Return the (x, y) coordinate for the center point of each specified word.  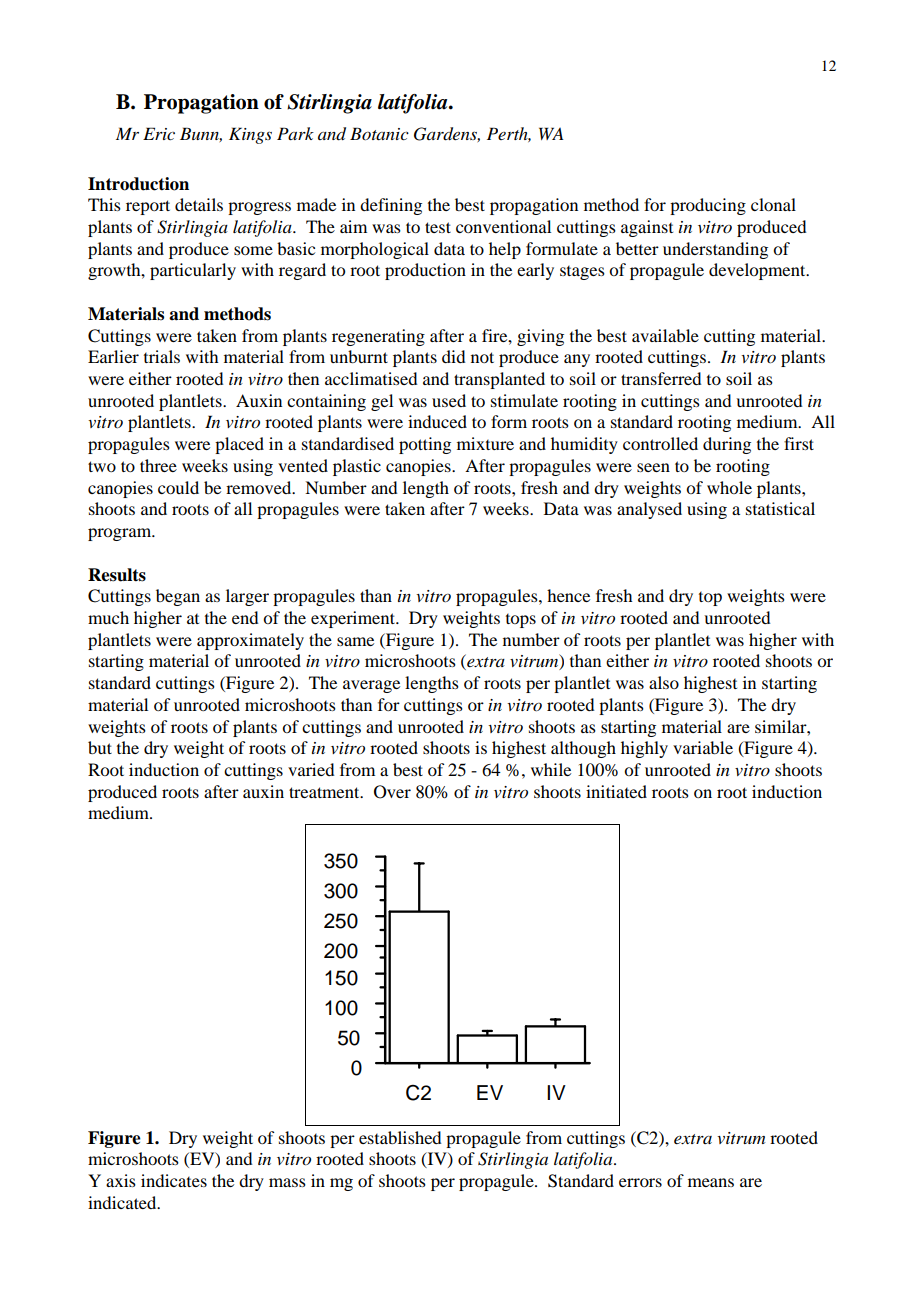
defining (391, 206)
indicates (174, 1180)
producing (708, 206)
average (371, 686)
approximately (250, 641)
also (664, 682)
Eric (159, 133)
